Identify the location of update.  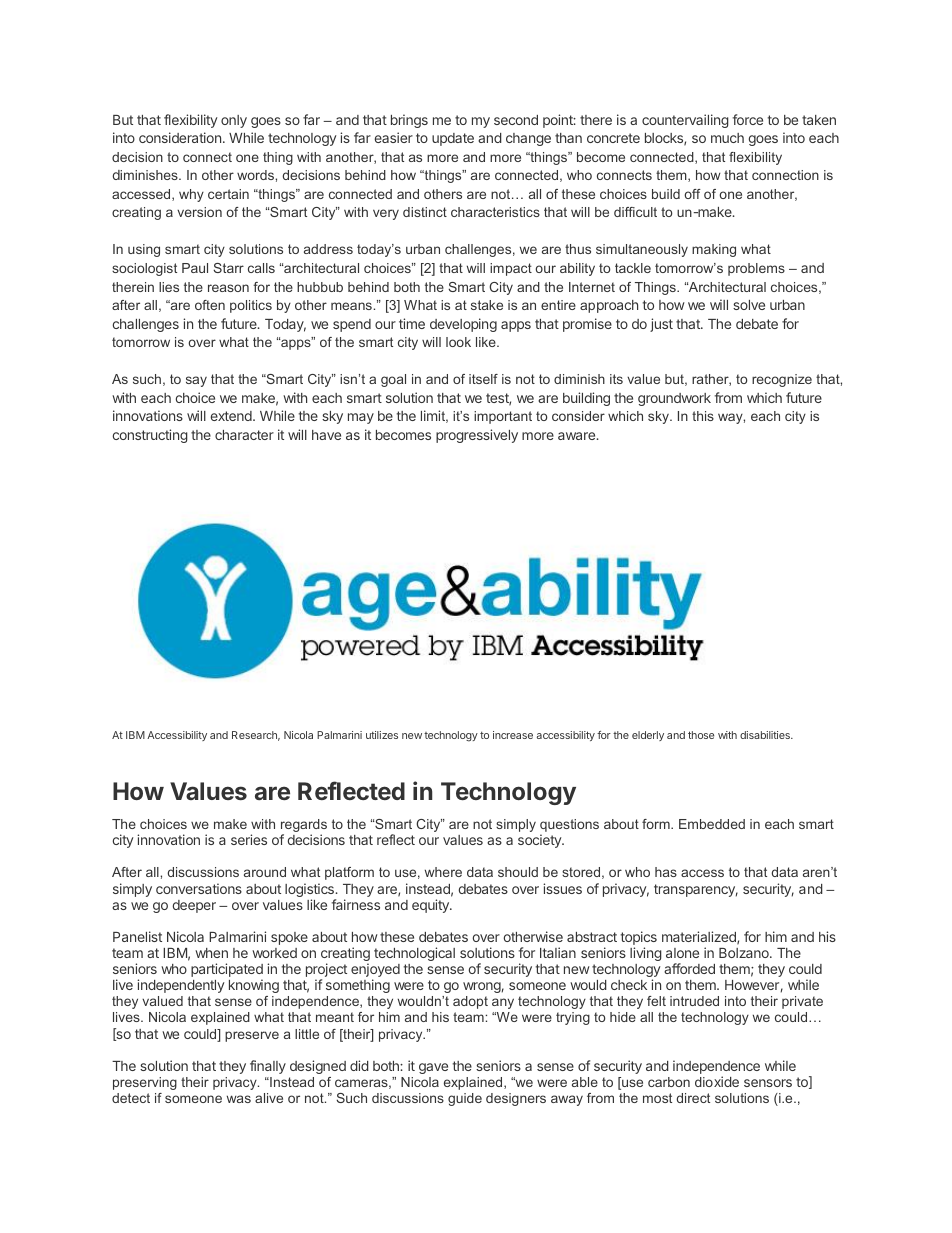
(453, 139).
